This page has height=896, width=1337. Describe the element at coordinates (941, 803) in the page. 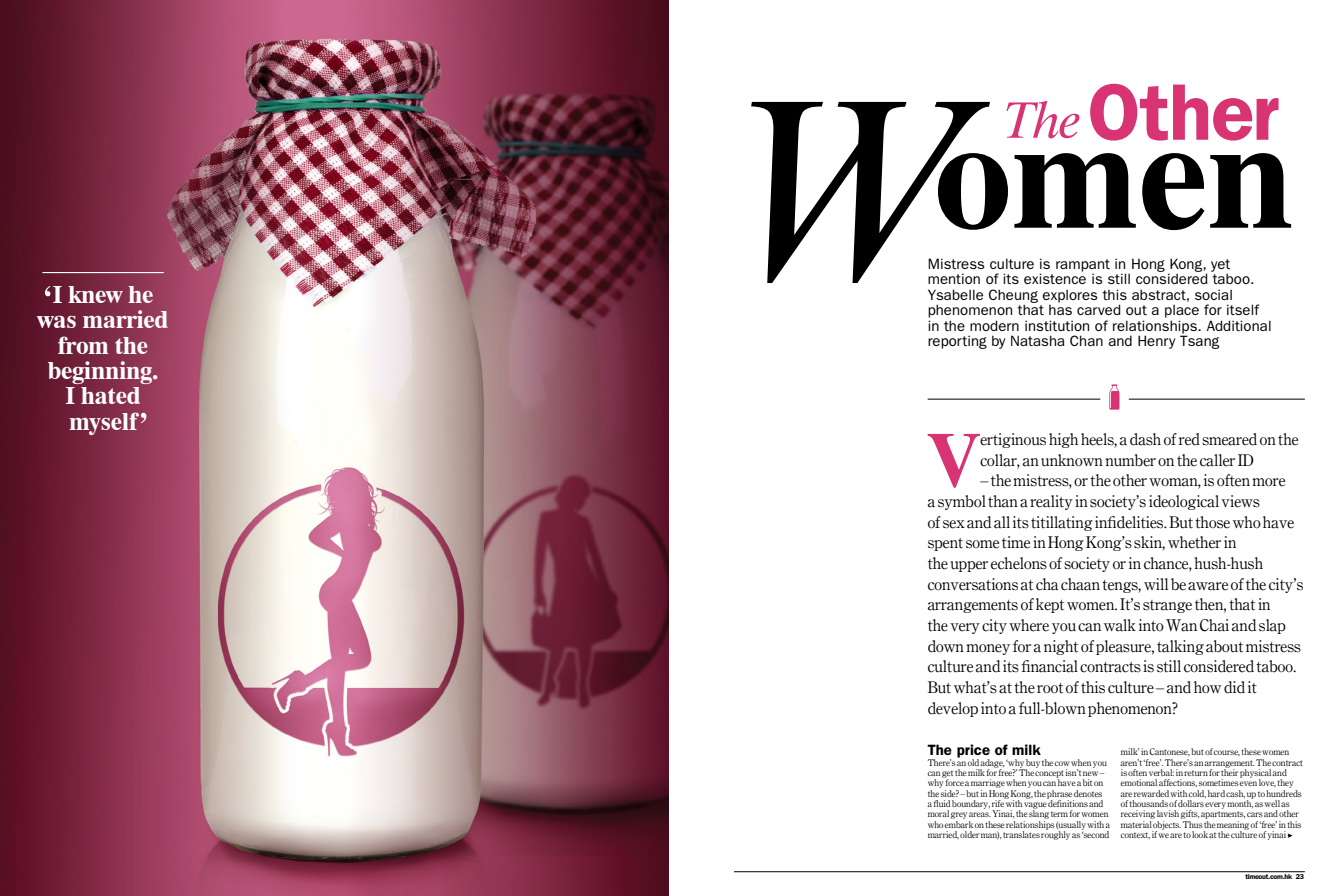

I see `fluid` at that location.
